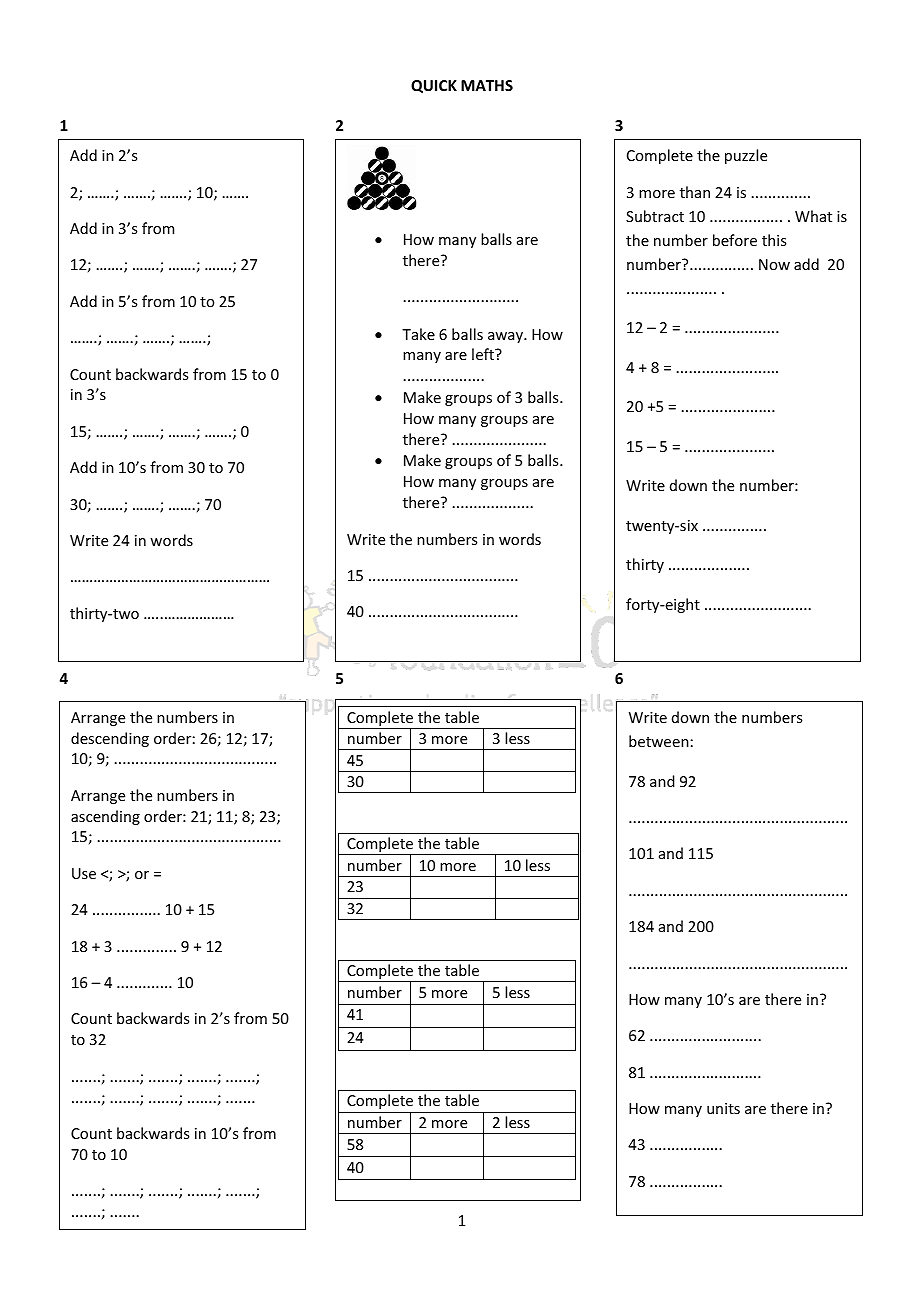  What do you see at coordinates (659, 741) in the document?
I see `between` at bounding box center [659, 741].
